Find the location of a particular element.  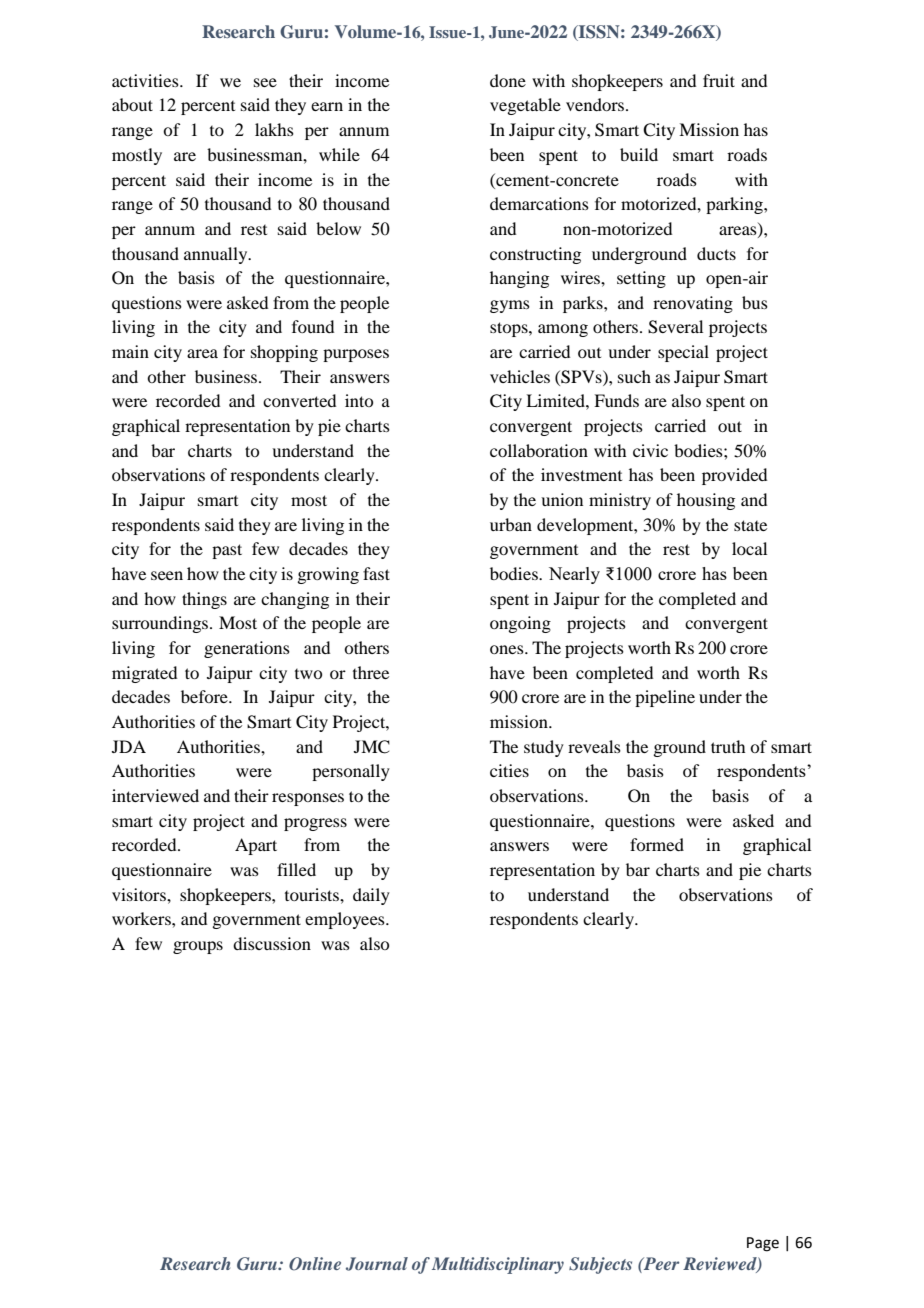

formed is located at coordinates (657, 844).
